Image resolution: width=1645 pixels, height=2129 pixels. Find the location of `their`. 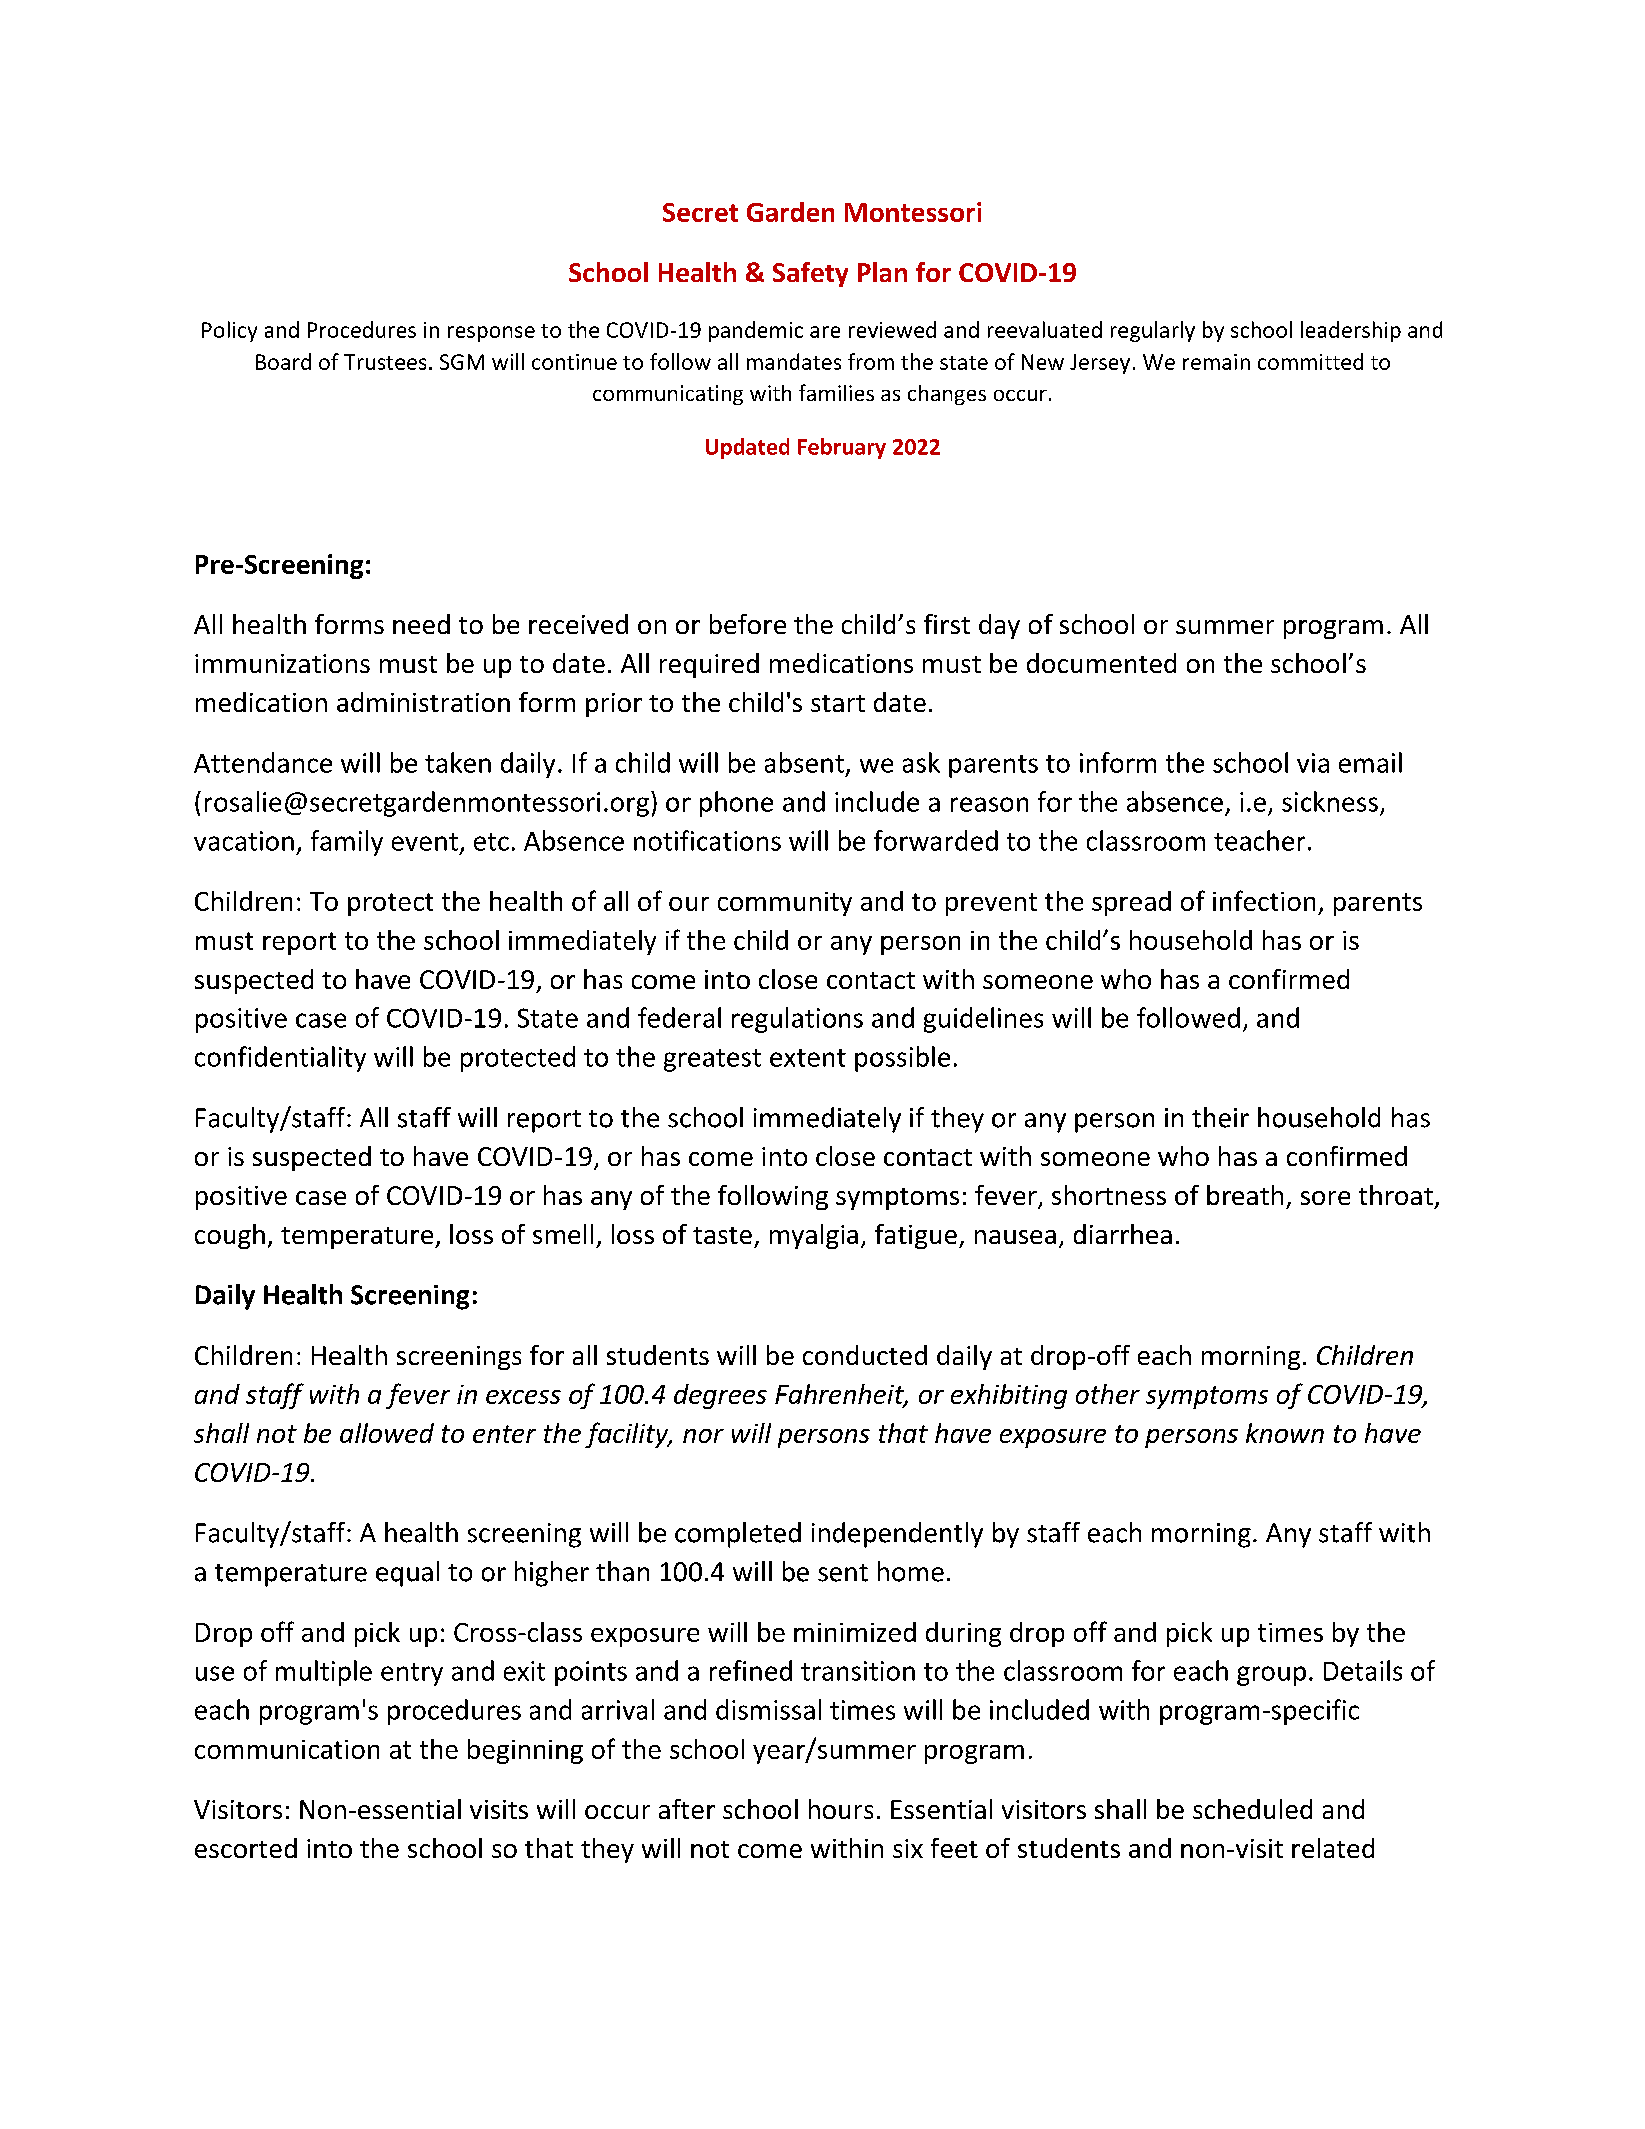

their is located at coordinates (1220, 1117).
